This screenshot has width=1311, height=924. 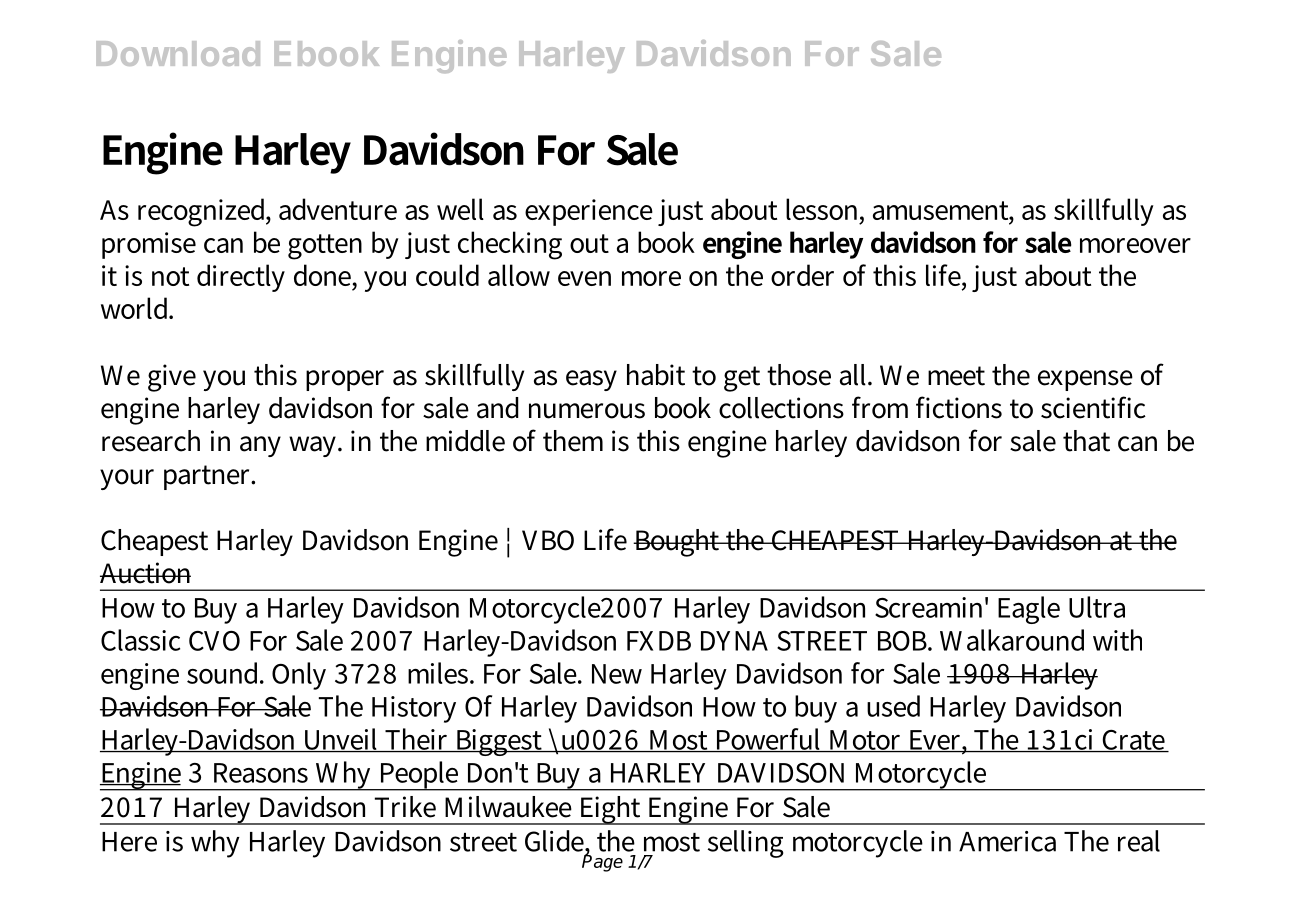 What do you see at coordinates (1086, 441) in the screenshot?
I see `that` at bounding box center [1086, 441].
